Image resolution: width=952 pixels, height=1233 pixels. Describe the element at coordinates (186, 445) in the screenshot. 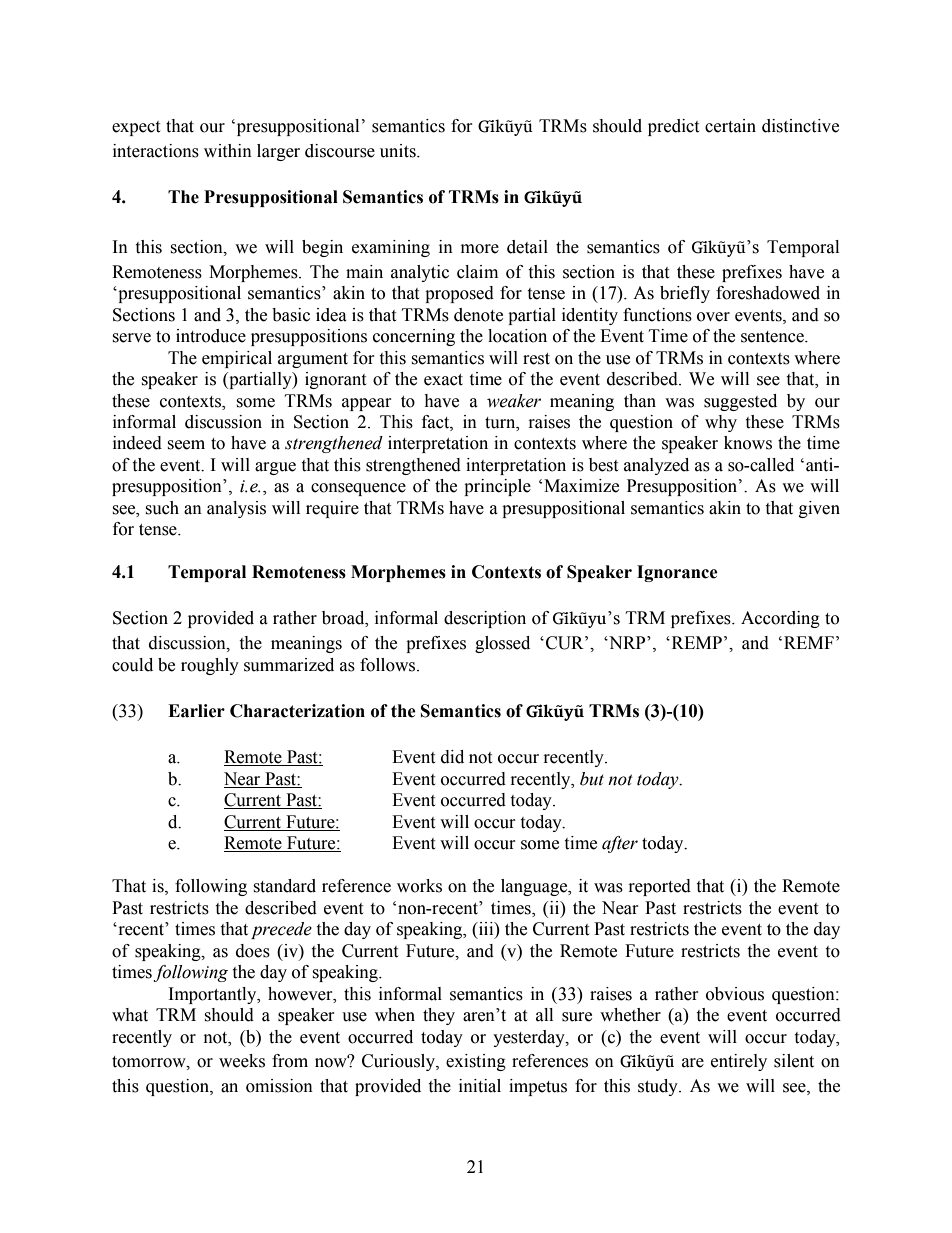

I see `seem` at that location.
